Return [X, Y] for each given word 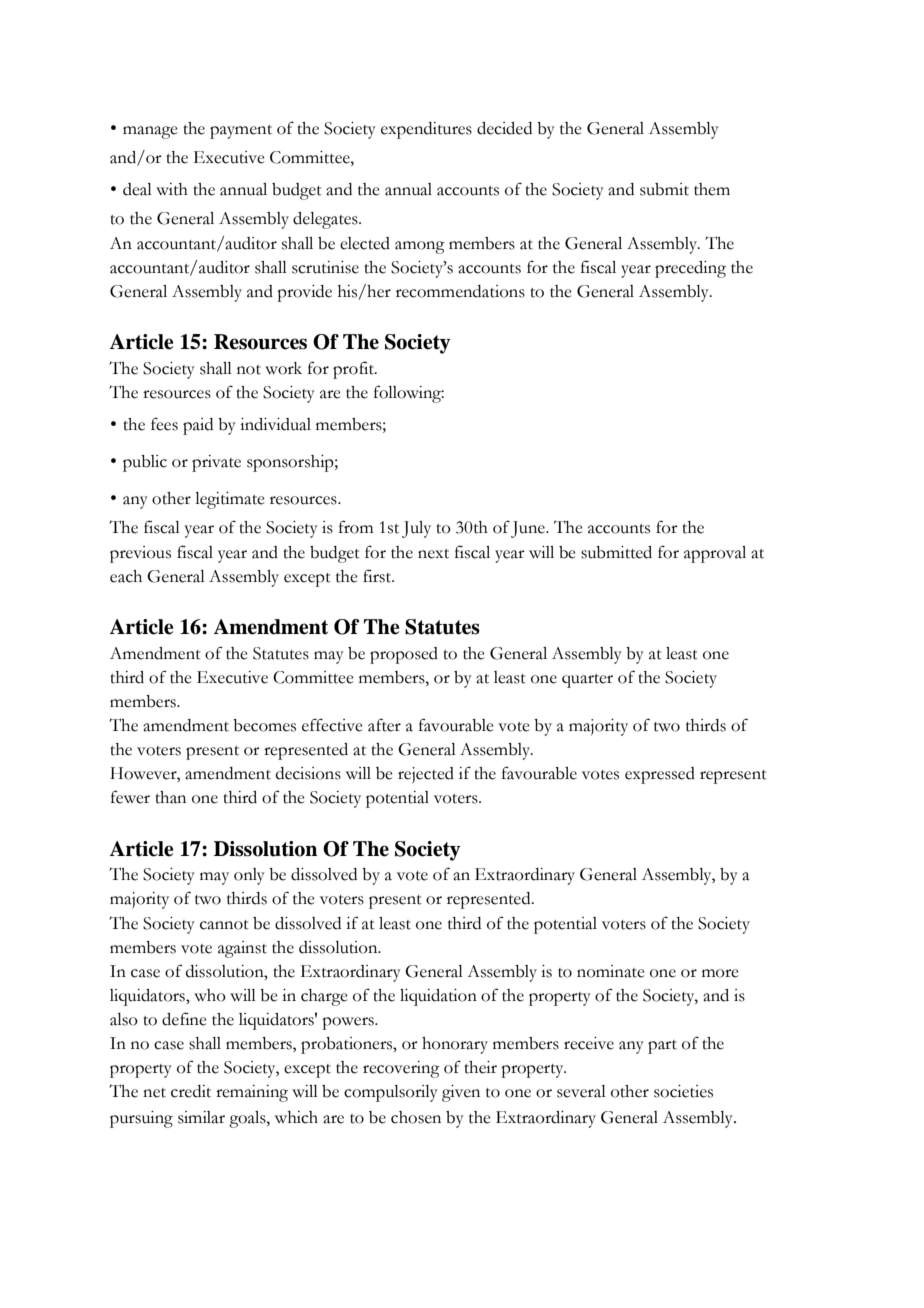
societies [683, 1091]
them [712, 189]
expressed [660, 775]
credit [191, 1091]
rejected [426, 775]
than [170, 797]
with [172, 189]
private [216, 463]
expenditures [426, 130]
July [416, 529]
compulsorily [391, 1093]
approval [715, 554]
